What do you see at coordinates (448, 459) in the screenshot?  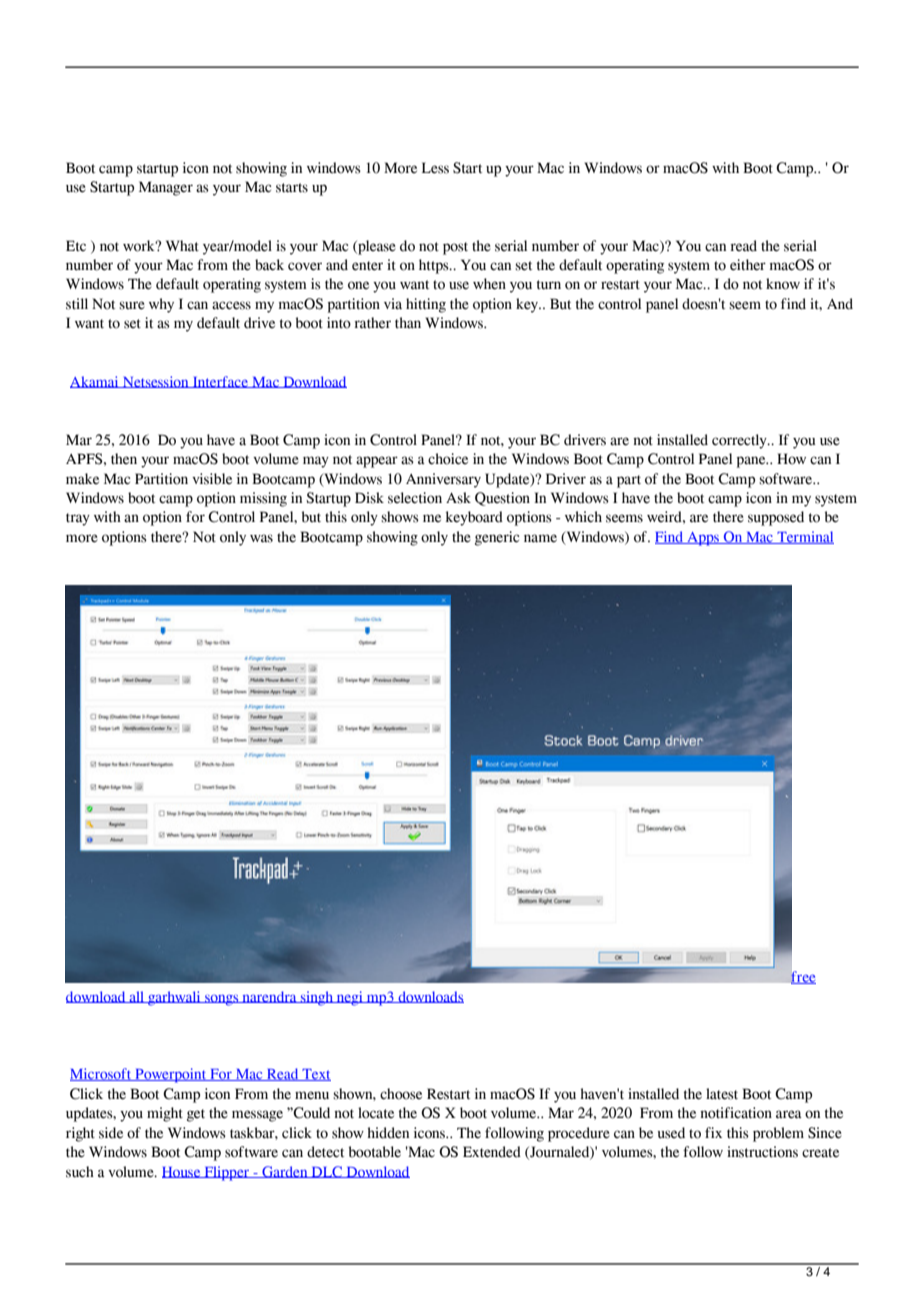 I see `choice` at bounding box center [448, 459].
